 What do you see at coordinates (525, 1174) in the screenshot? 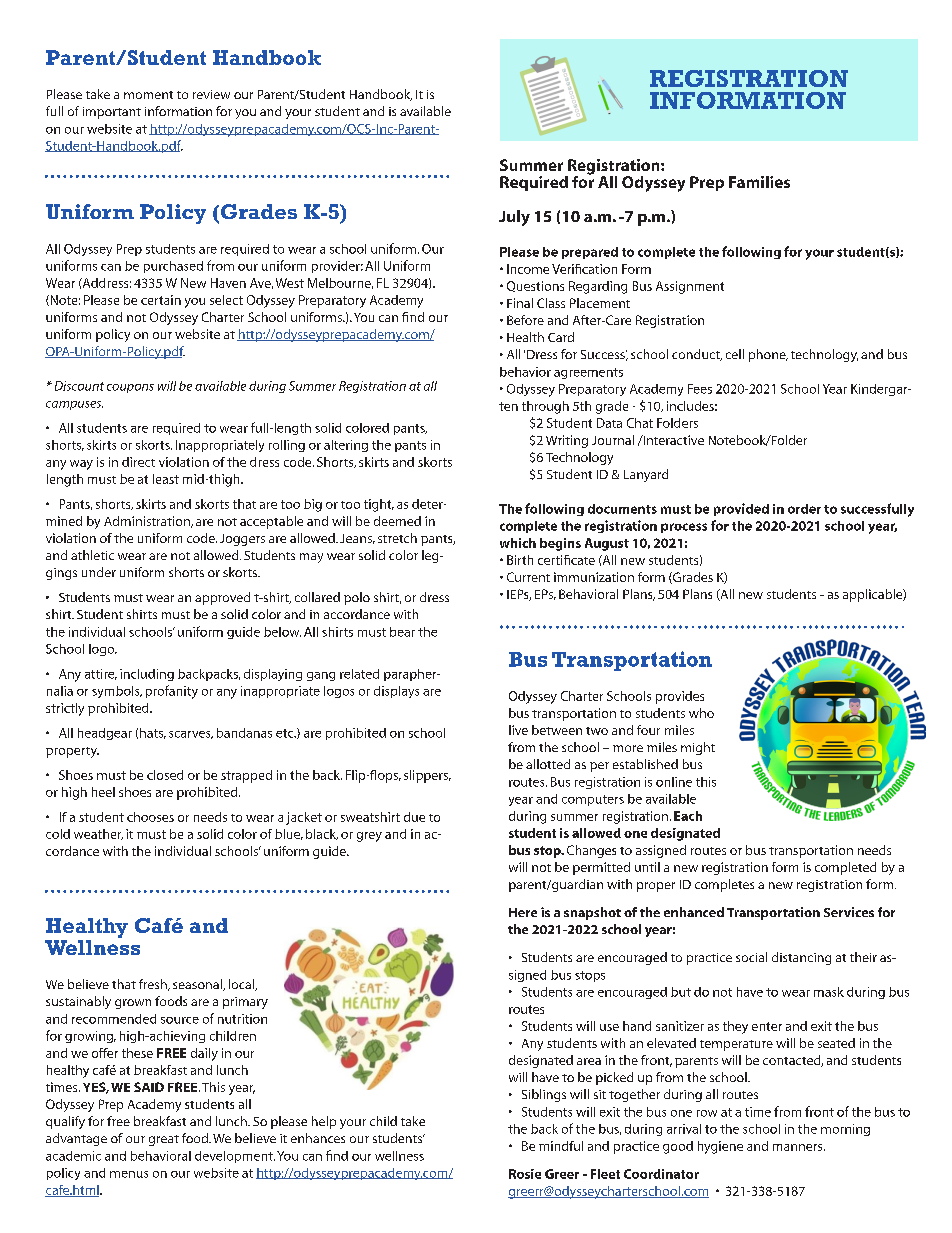
I see `Rosie` at bounding box center [525, 1174].
